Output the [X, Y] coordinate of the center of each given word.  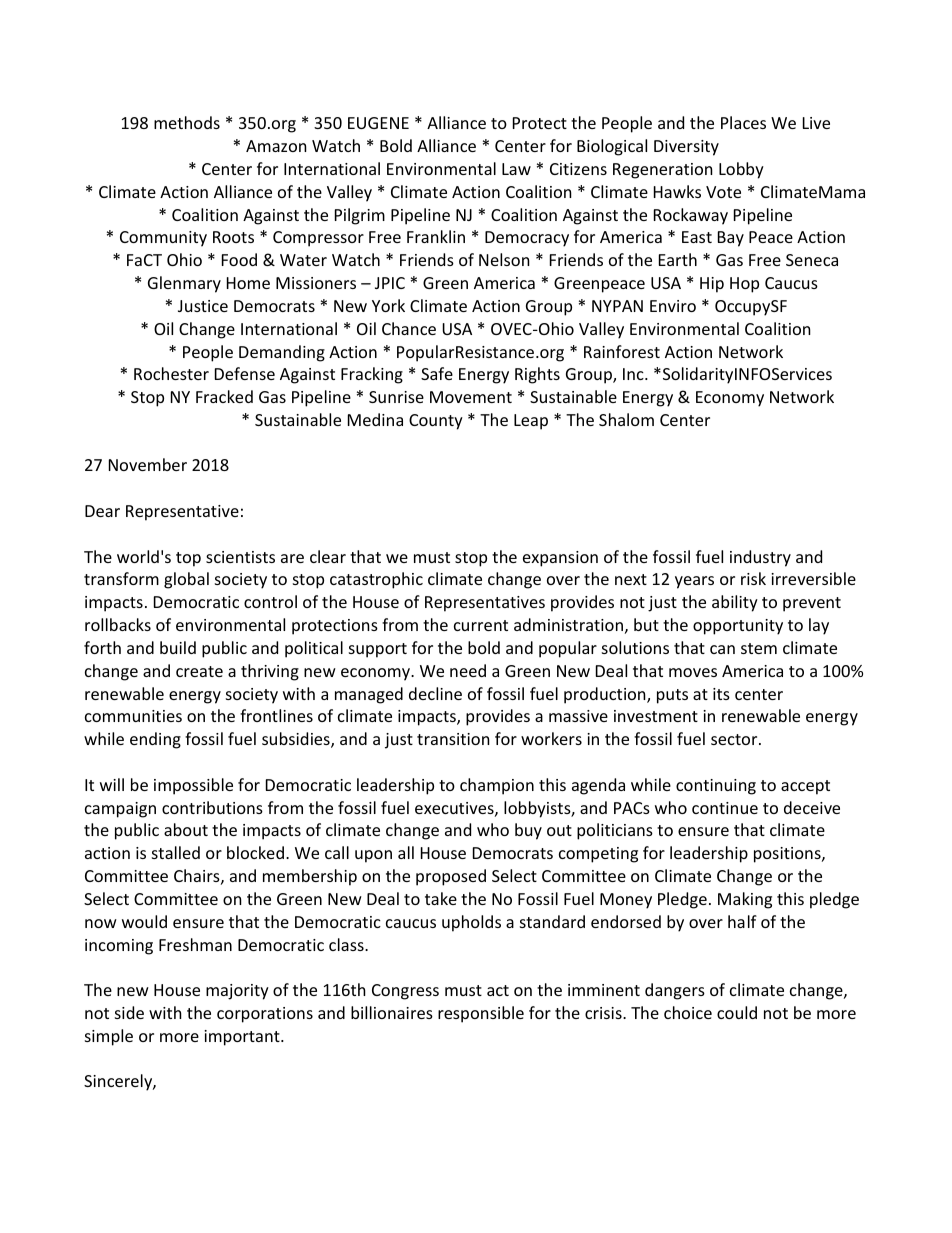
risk [753, 578]
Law [516, 169]
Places [743, 122]
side [129, 1012]
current [481, 625]
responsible [481, 1014]
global [186, 580]
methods [187, 122]
